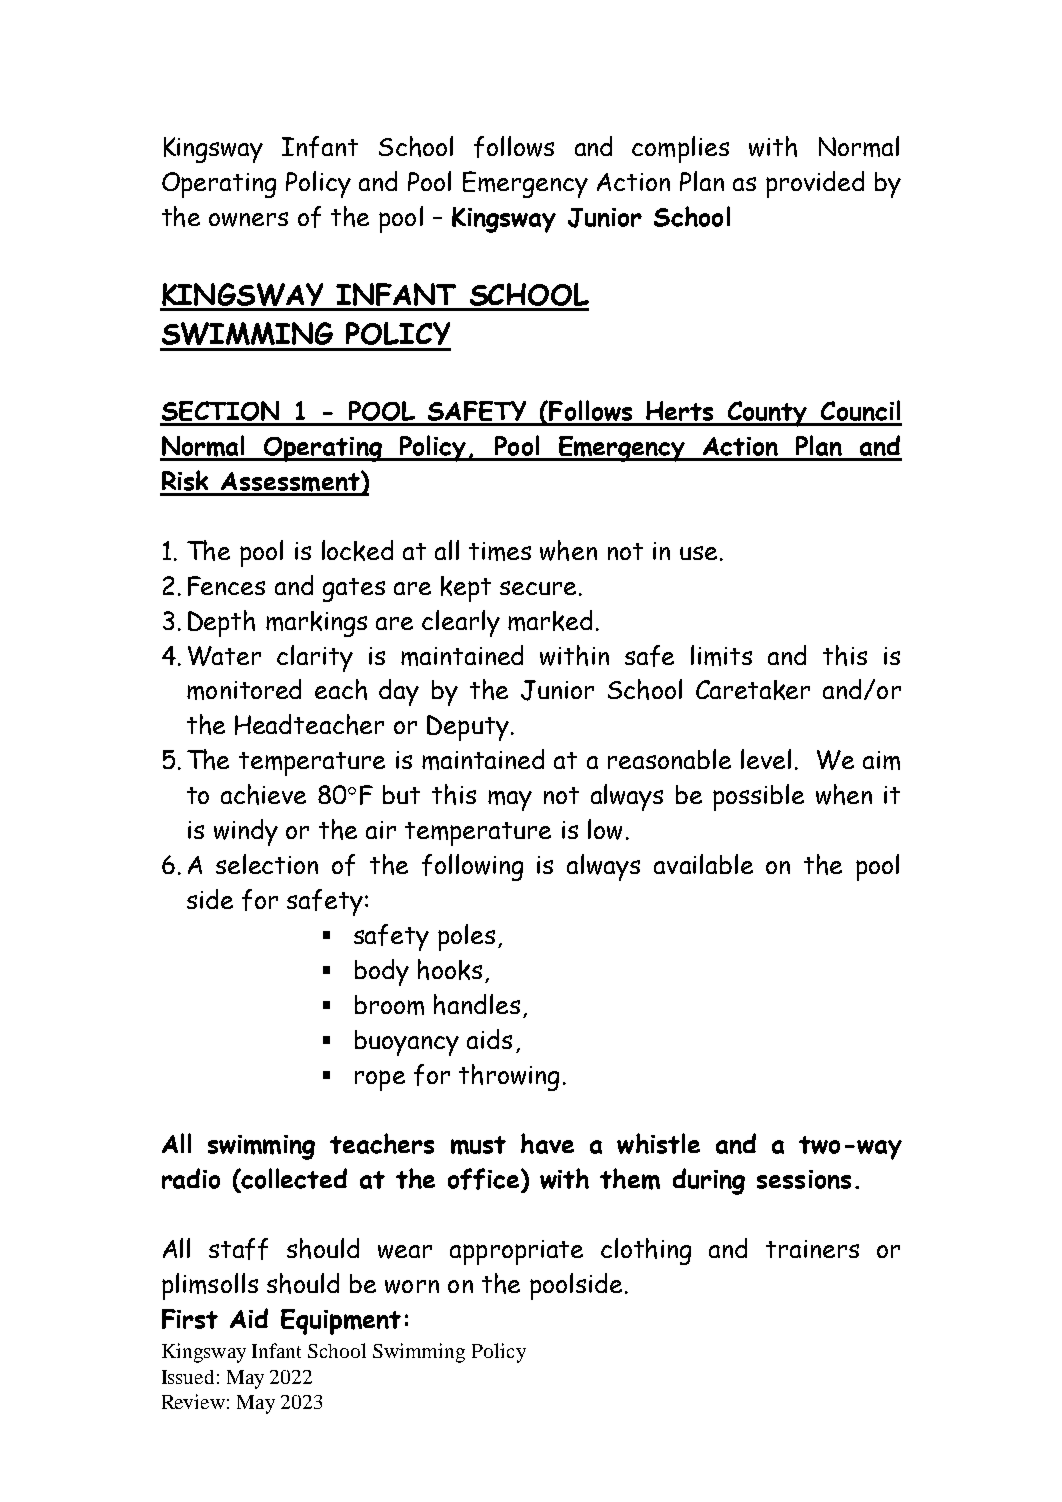 The width and height of the screenshot is (1062, 1502). I want to click on appropriate, so click(516, 1252).
